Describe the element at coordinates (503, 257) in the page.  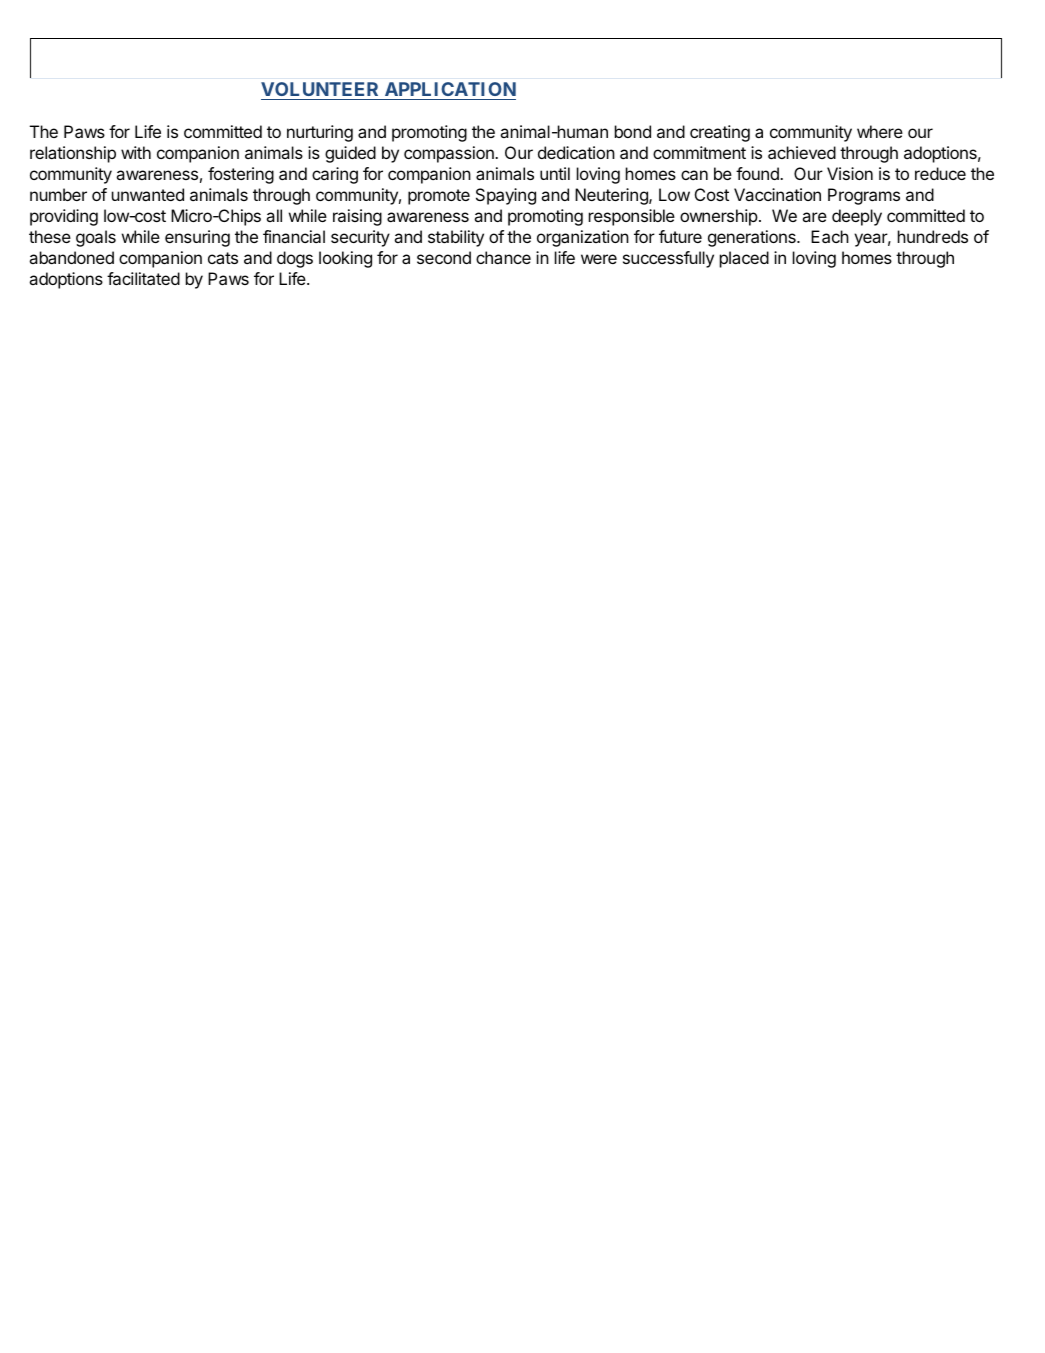
I see `chance` at that location.
